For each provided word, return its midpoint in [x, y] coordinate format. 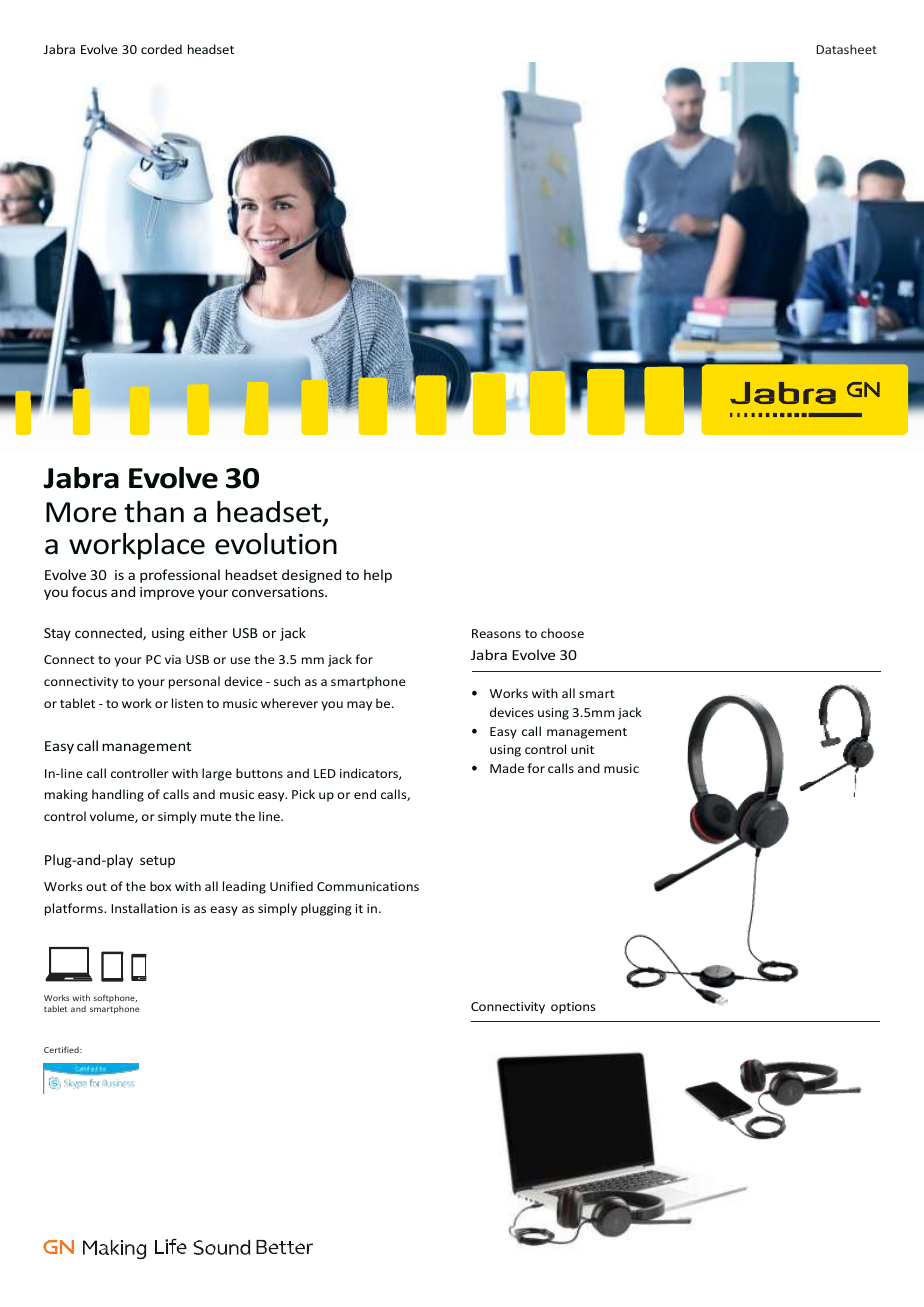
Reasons [496, 633]
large [217, 774]
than [154, 512]
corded [161, 49]
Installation [144, 908]
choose [562, 633]
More [81, 512]
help [378, 576]
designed [311, 576]
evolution [276, 544]
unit [582, 749]
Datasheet [846, 49]
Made [507, 768]
